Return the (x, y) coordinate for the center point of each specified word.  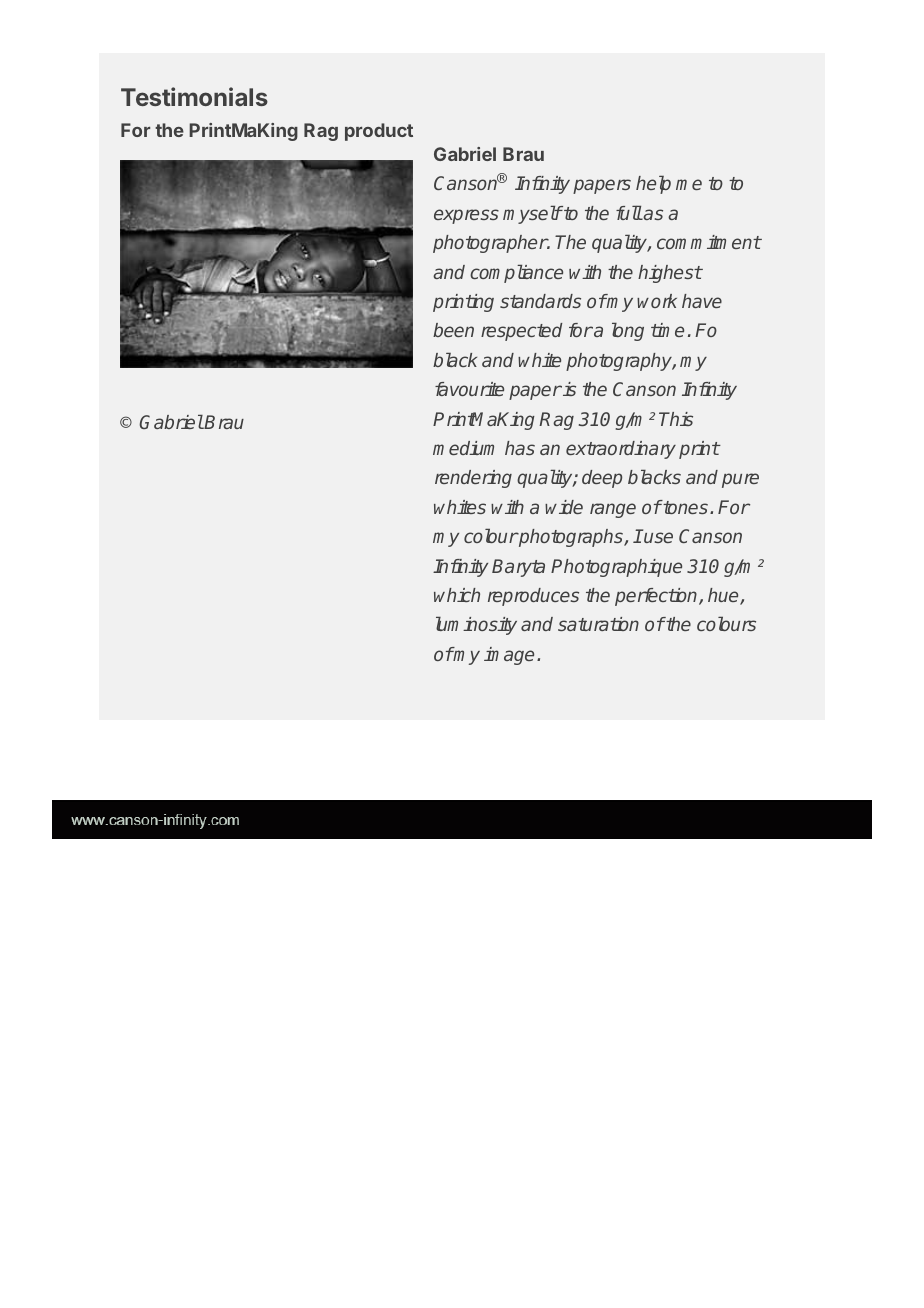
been (453, 330)
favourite (469, 389)
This (676, 419)
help (653, 185)
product (379, 132)
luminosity (476, 626)
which (457, 595)
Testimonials (194, 96)
